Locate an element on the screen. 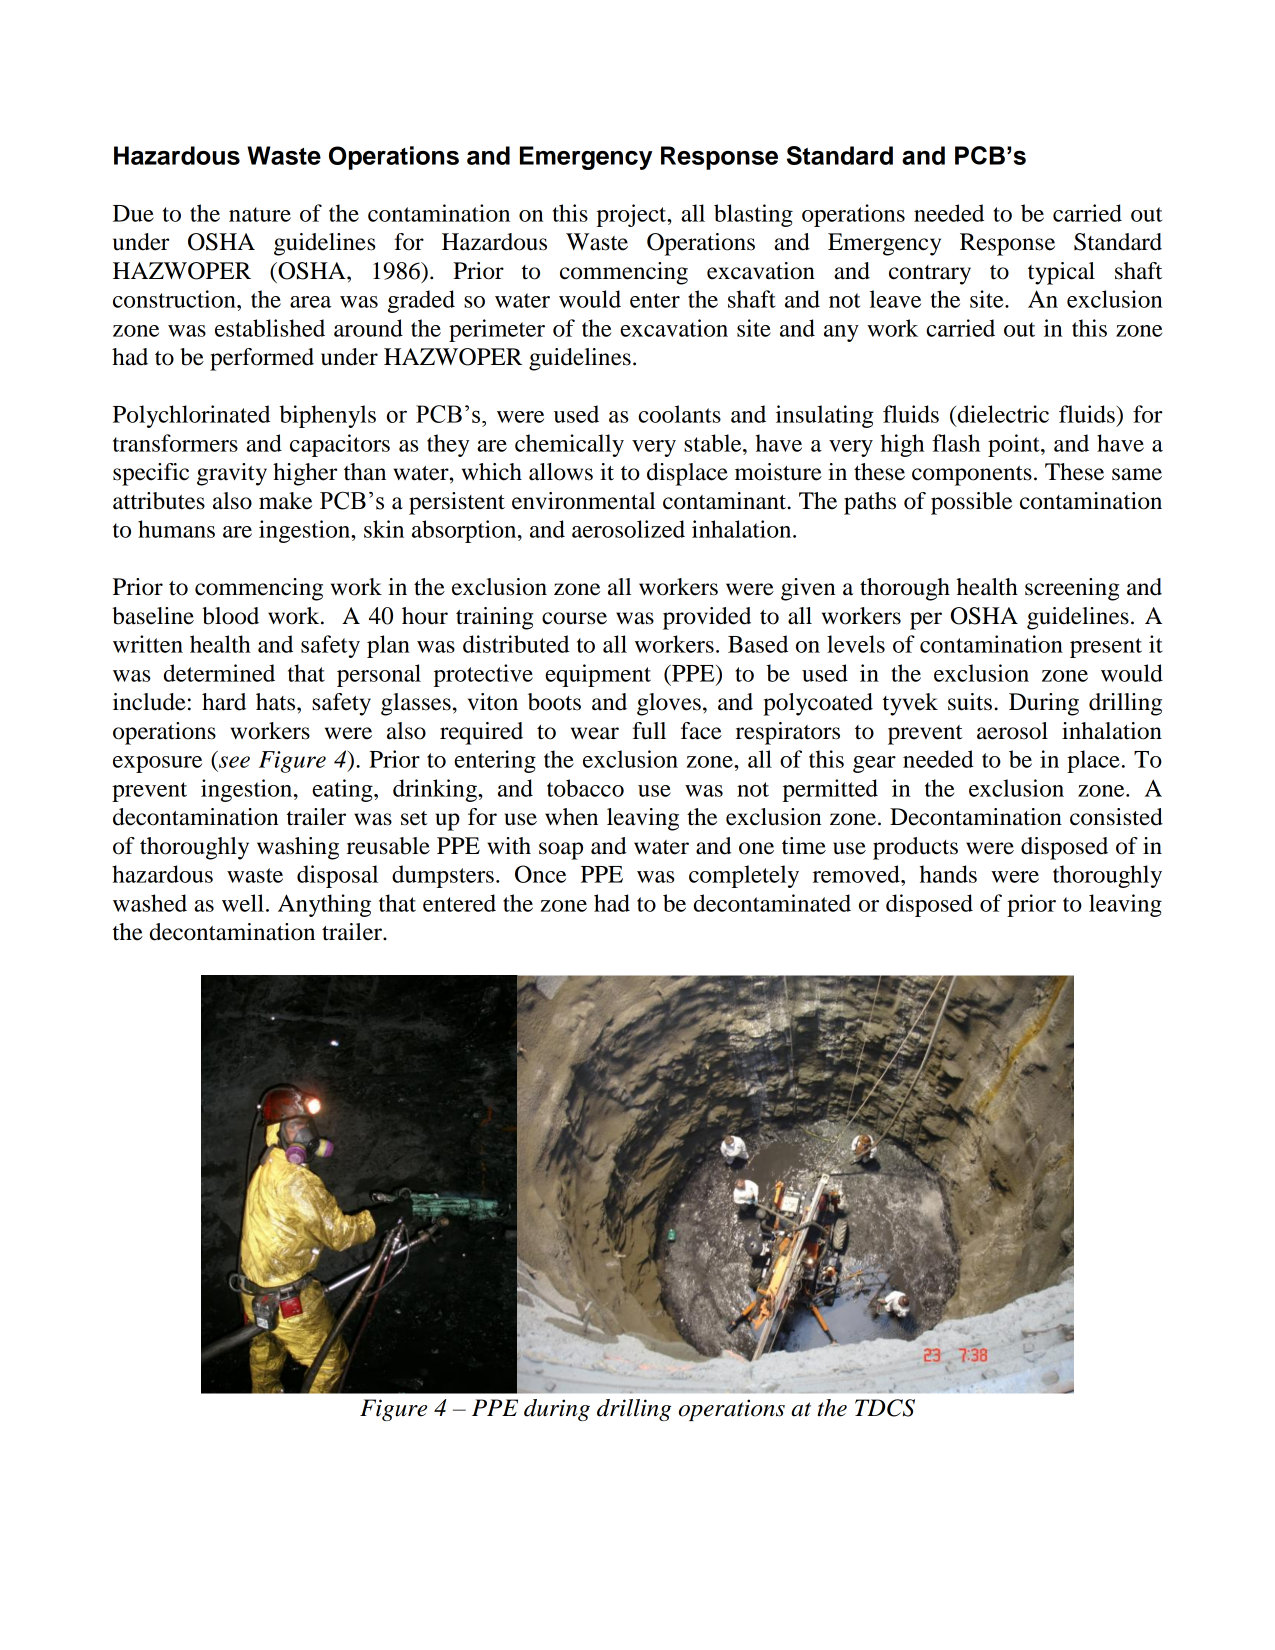  hands is located at coordinates (948, 874).
